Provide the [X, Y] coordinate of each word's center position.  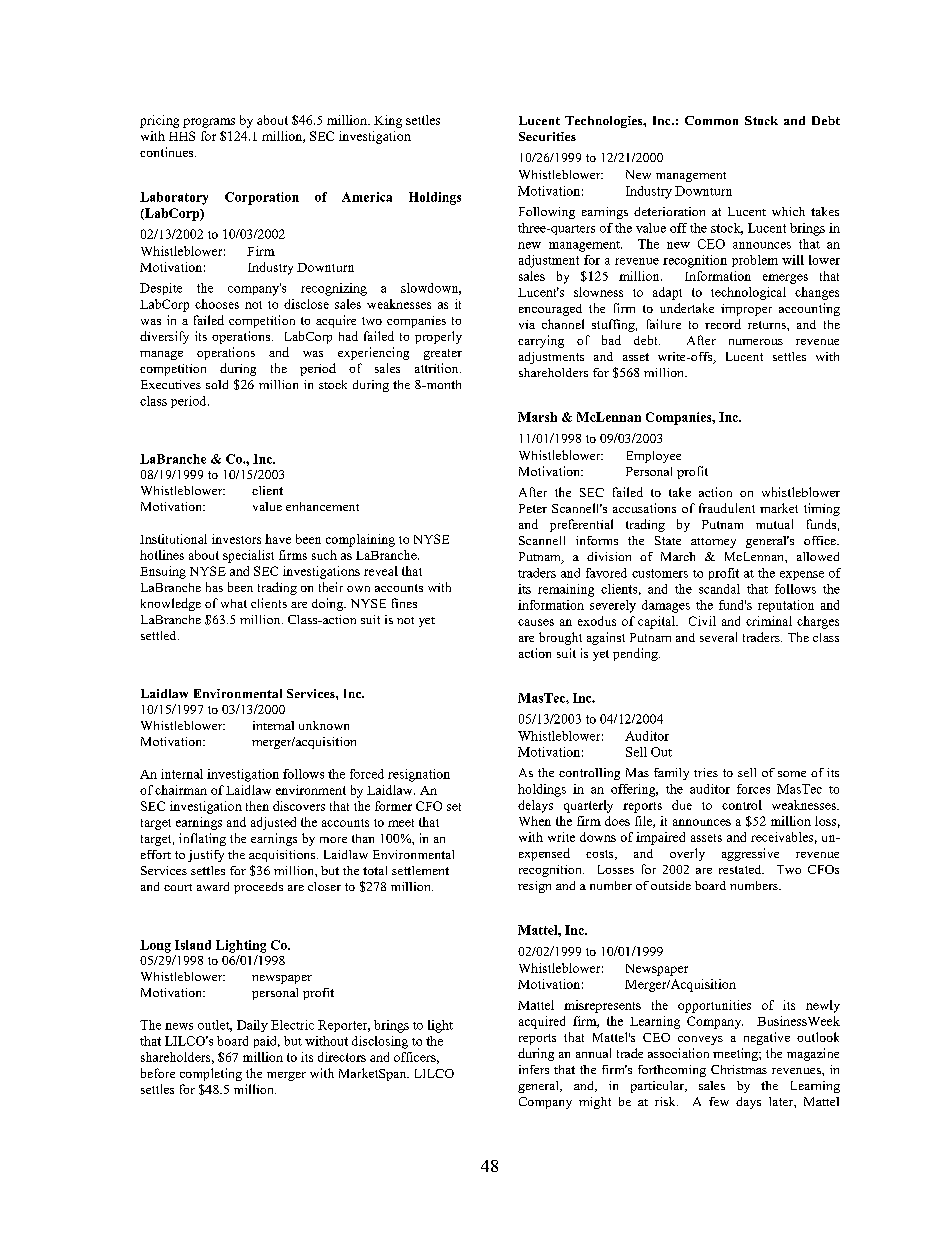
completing [211, 1074]
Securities [547, 136]
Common [711, 120]
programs [209, 123]
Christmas [739, 1069]
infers [534, 1069]
